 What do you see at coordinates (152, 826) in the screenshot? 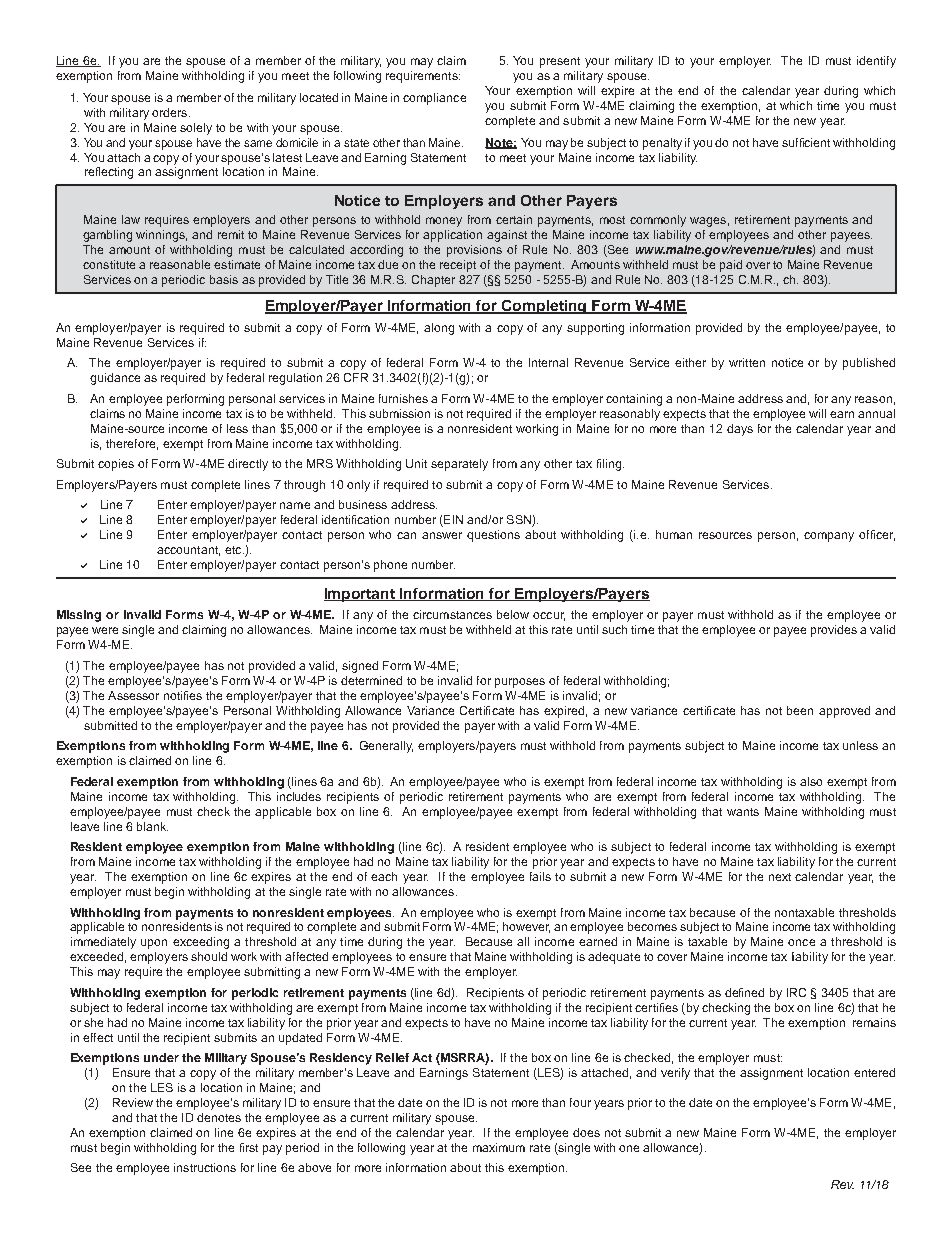
I see `blank` at bounding box center [152, 826].
